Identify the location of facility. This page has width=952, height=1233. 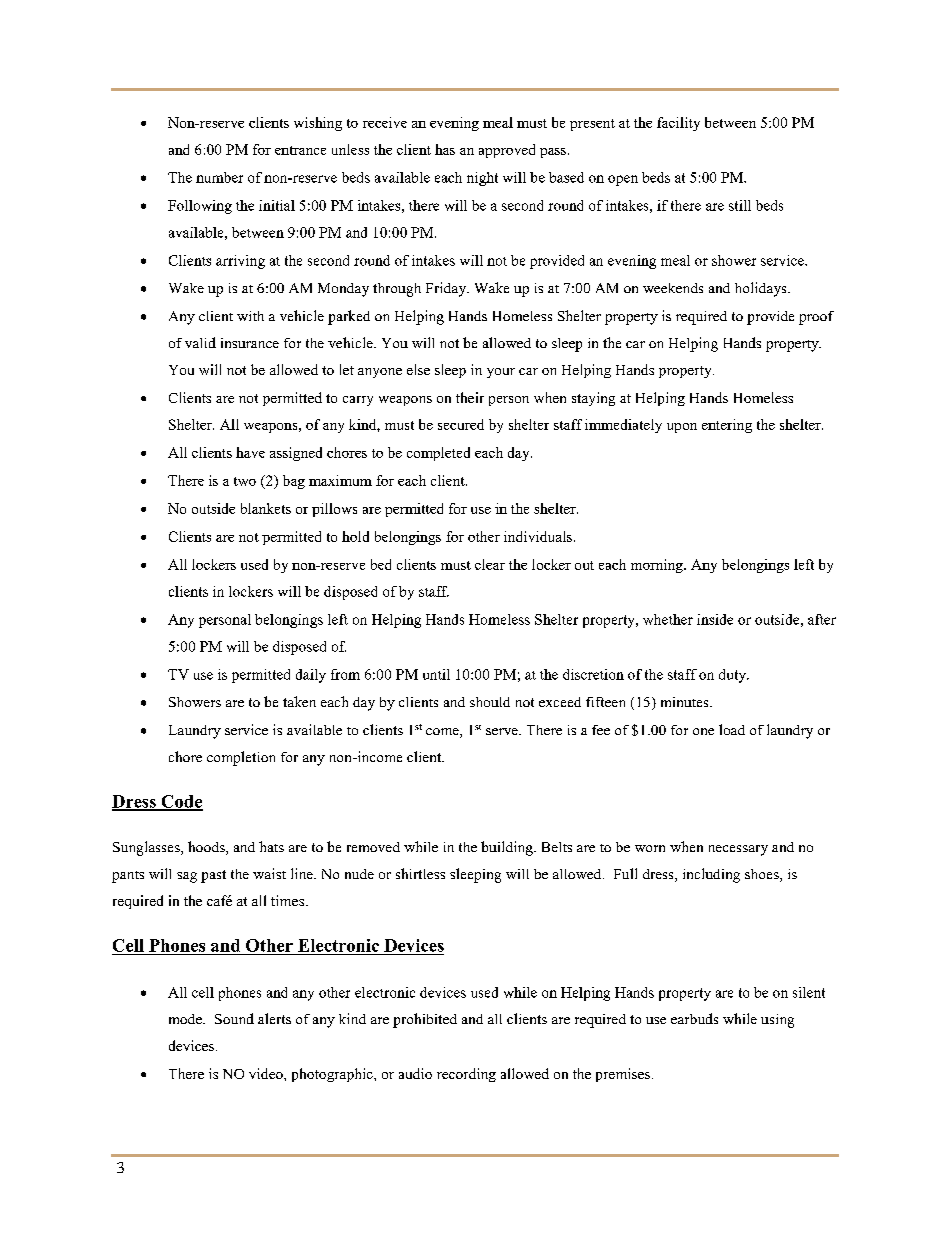
(678, 124).
